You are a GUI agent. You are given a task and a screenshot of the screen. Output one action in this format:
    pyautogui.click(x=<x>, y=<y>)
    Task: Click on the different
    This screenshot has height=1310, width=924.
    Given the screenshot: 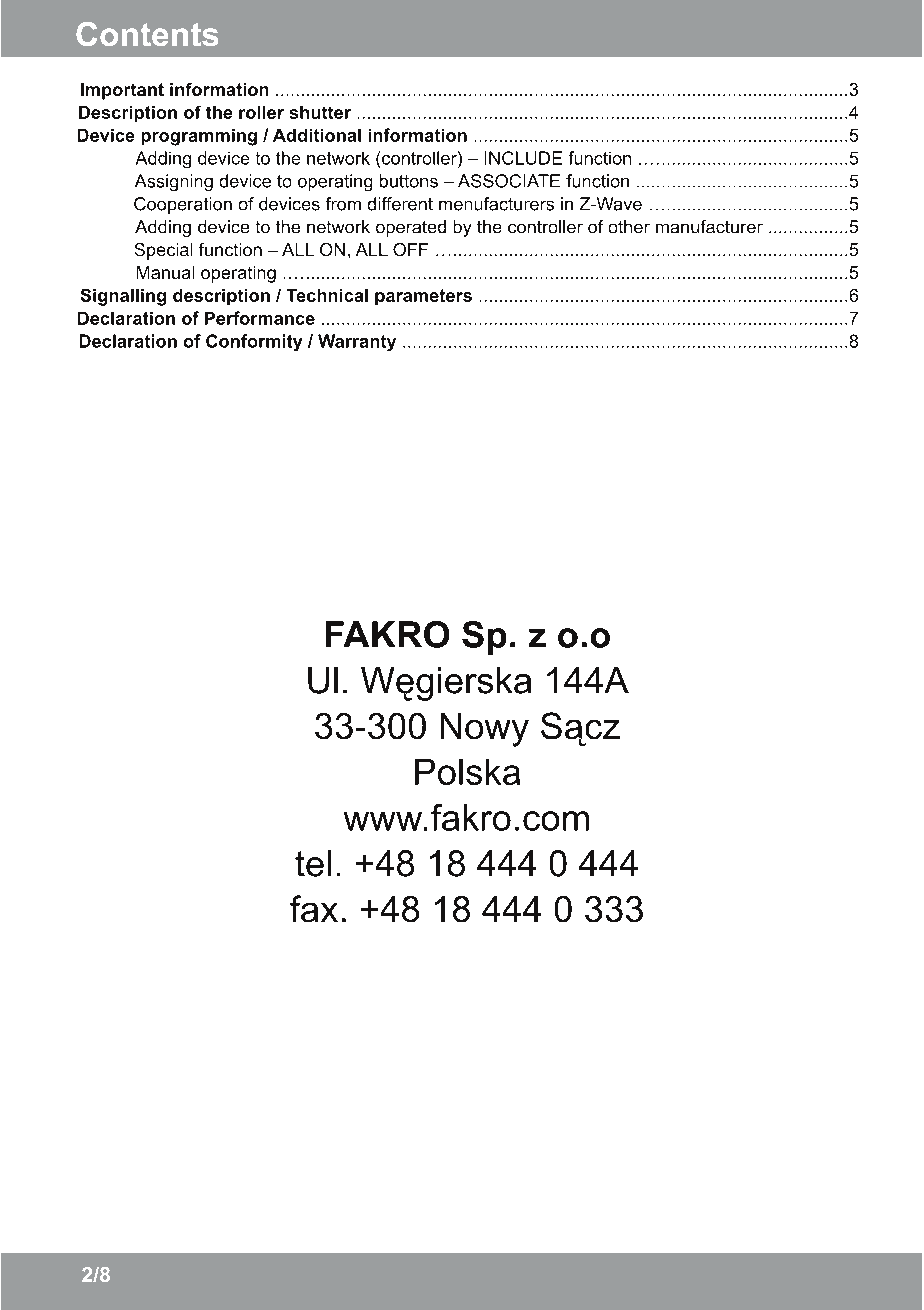 What is the action you would take?
    pyautogui.click(x=400, y=204)
